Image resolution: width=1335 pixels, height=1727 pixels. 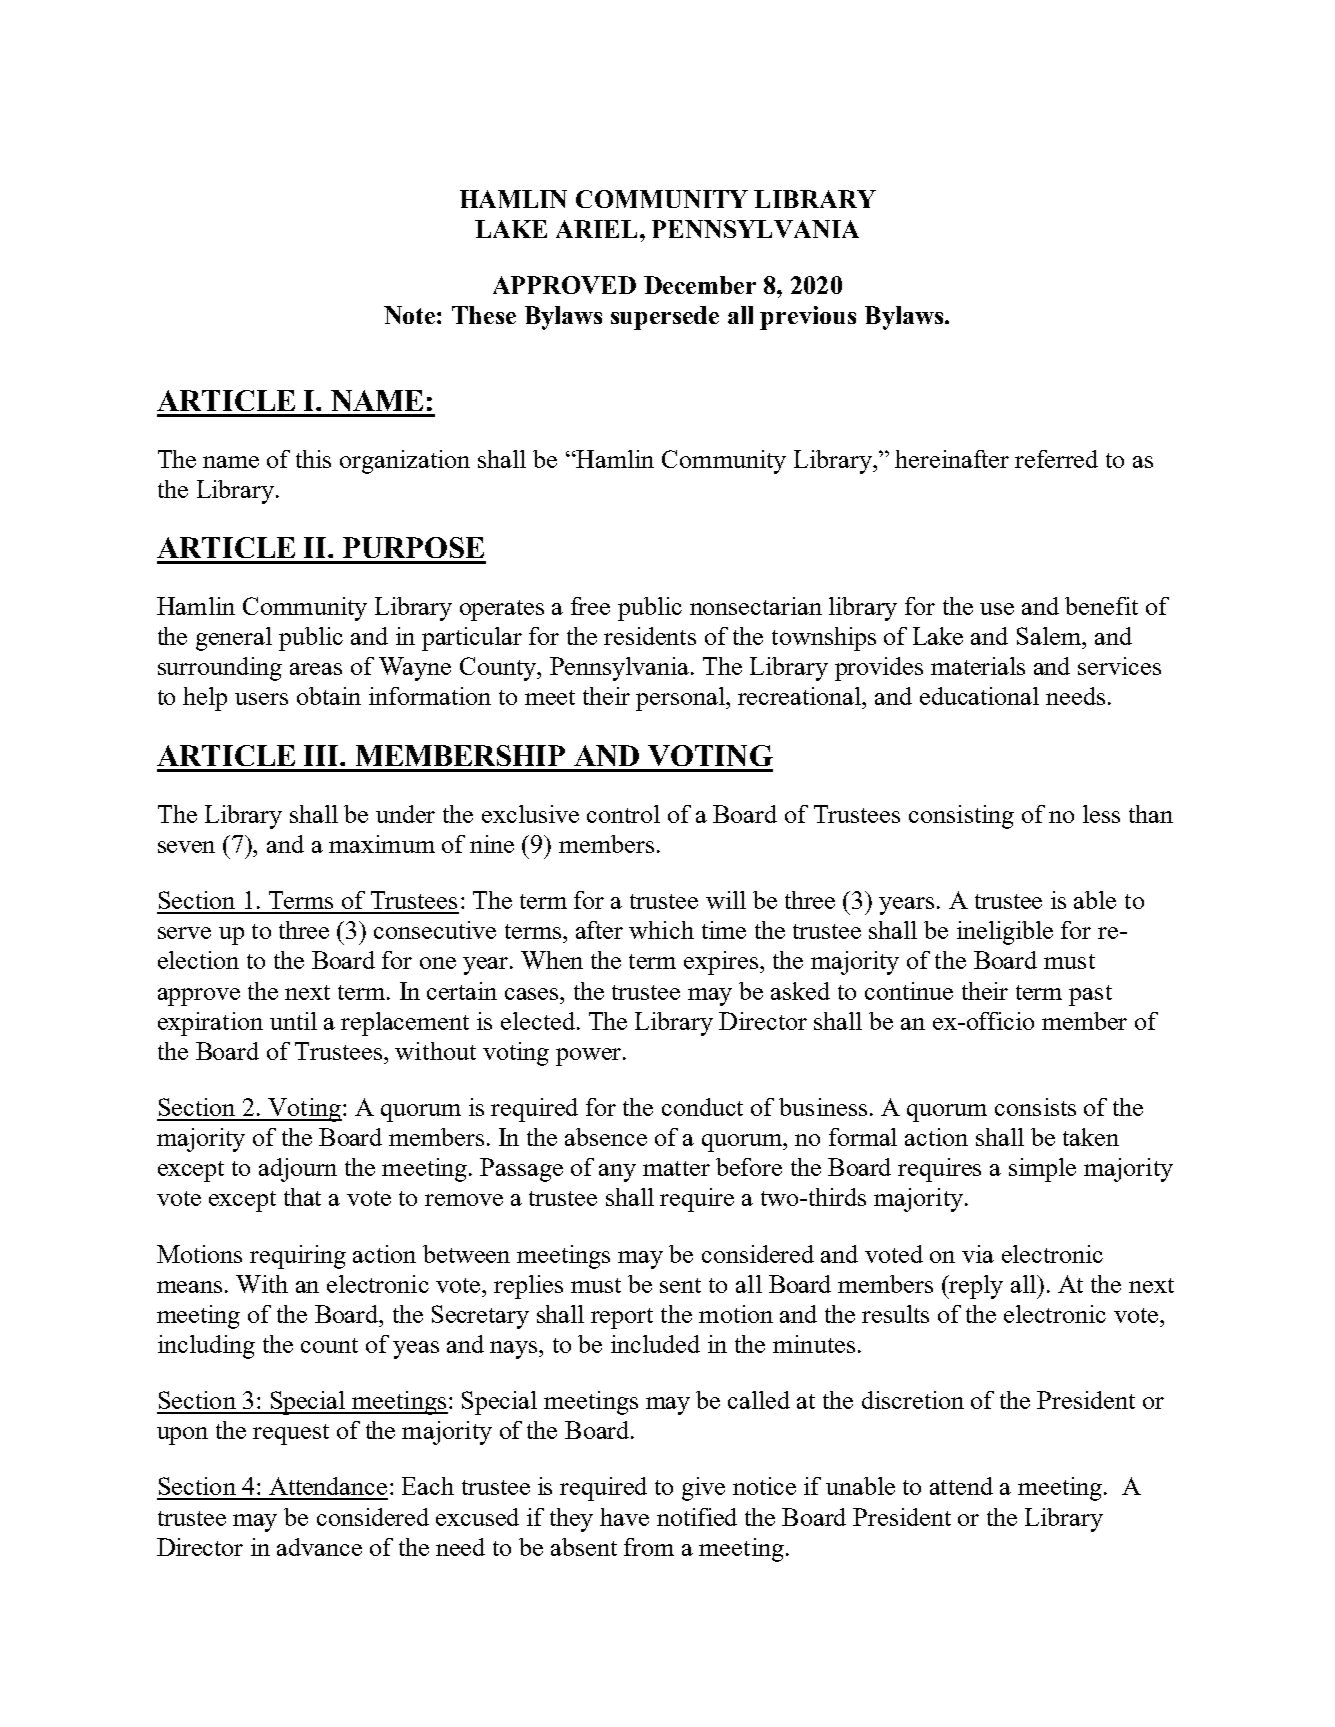 I want to click on These, so click(x=484, y=315).
